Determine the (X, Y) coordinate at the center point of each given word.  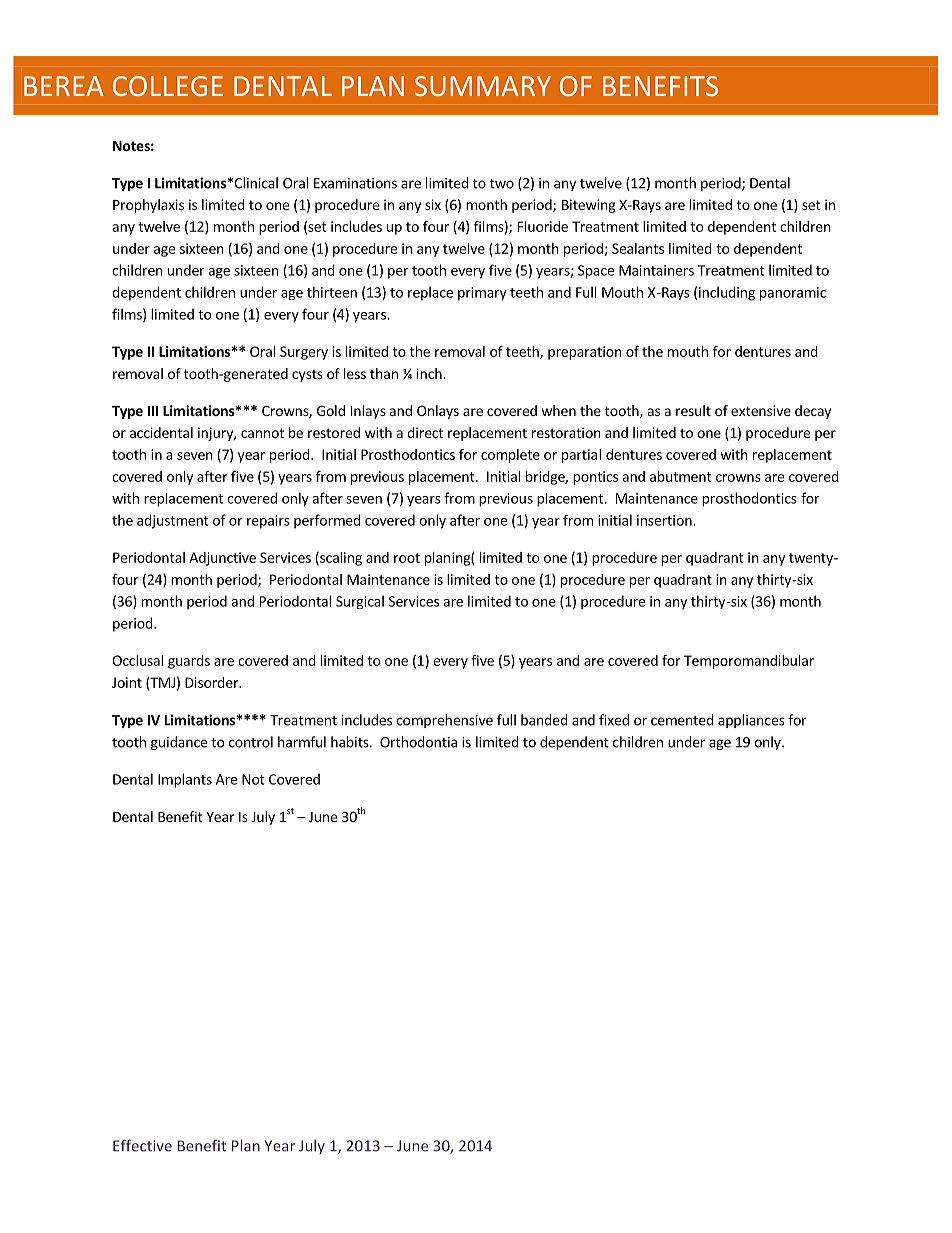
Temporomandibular (749, 662)
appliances (751, 721)
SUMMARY (483, 86)
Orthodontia (418, 742)
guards (189, 662)
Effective (142, 1145)
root (407, 558)
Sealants (638, 248)
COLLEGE (168, 86)
